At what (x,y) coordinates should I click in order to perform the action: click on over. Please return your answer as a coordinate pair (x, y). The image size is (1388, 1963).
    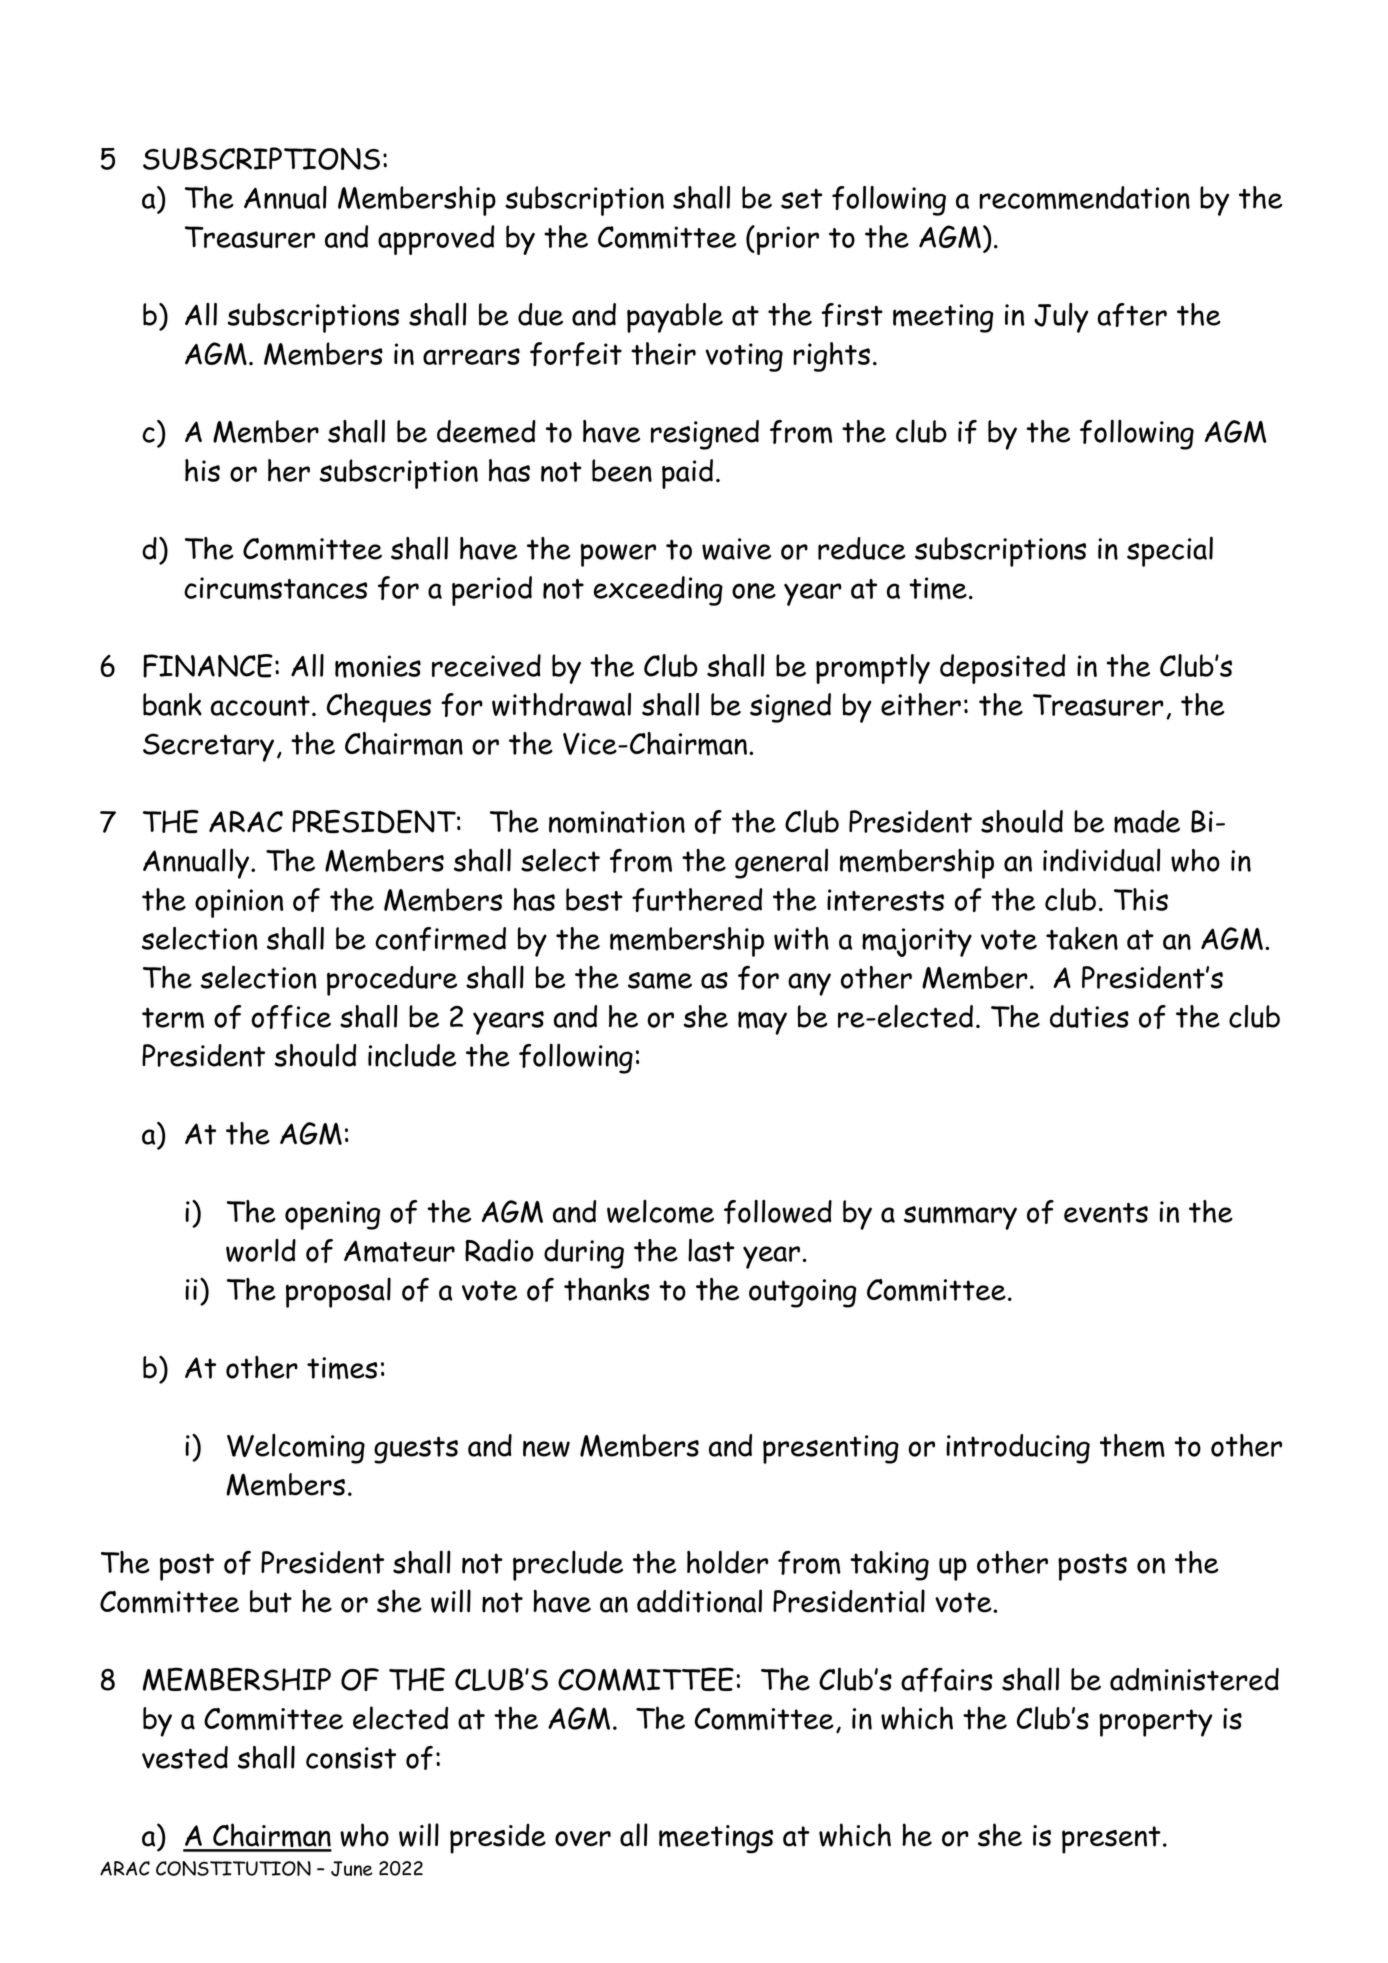
    Looking at the image, I should click on (583, 1839).
